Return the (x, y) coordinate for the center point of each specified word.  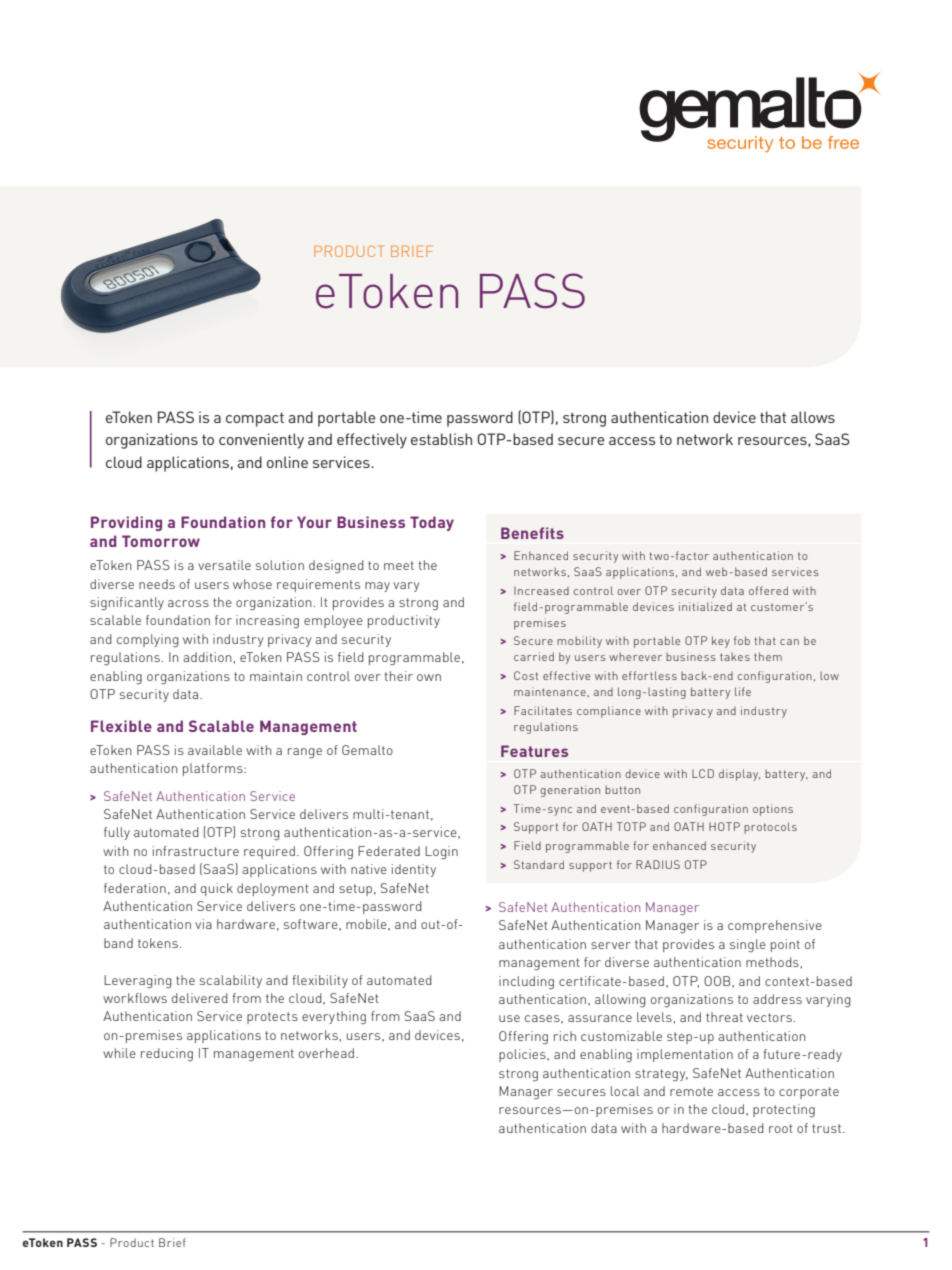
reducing (167, 1054)
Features (534, 751)
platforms (214, 769)
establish (441, 439)
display (739, 775)
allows (813, 417)
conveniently (261, 441)
